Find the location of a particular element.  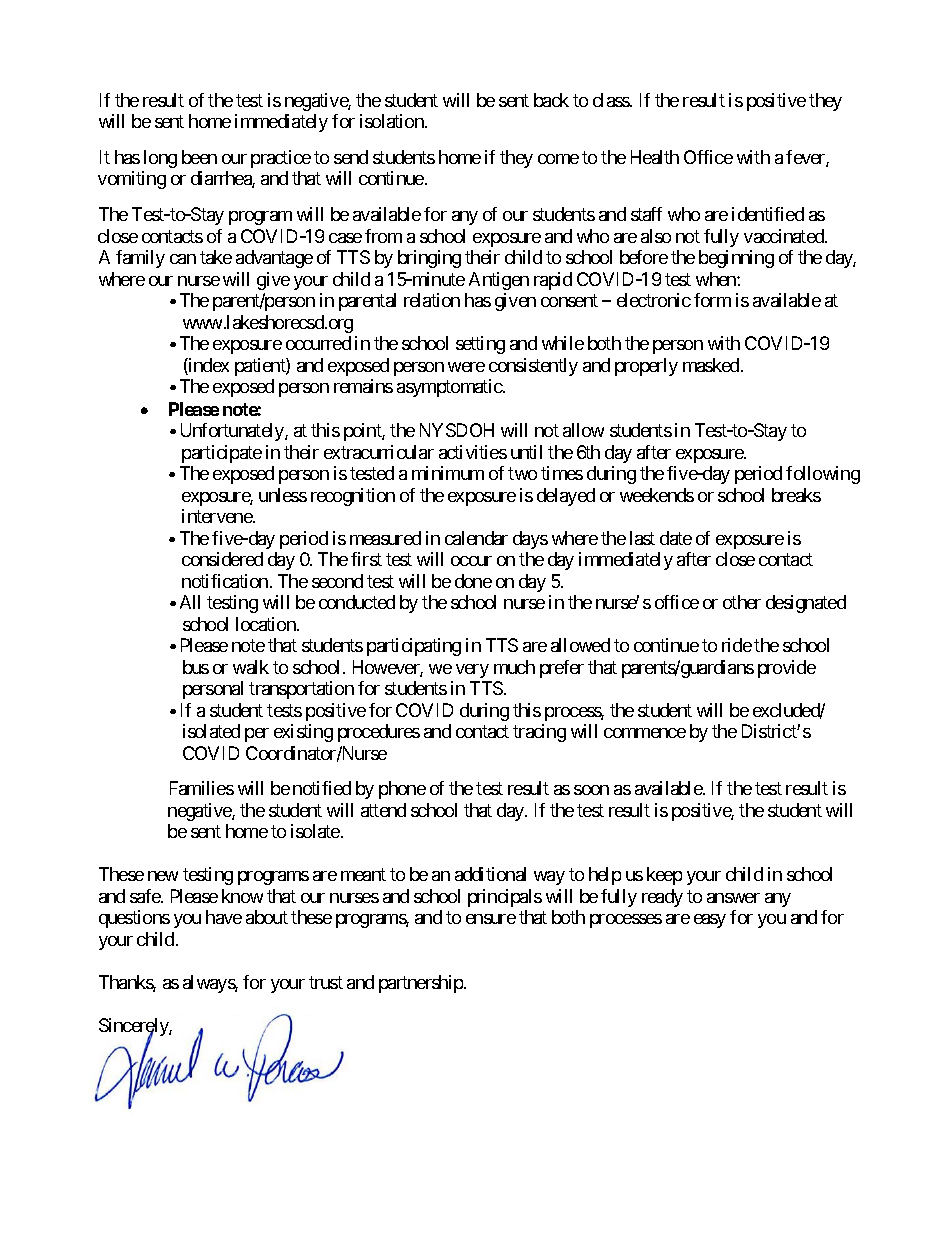

Health is located at coordinates (655, 157).
